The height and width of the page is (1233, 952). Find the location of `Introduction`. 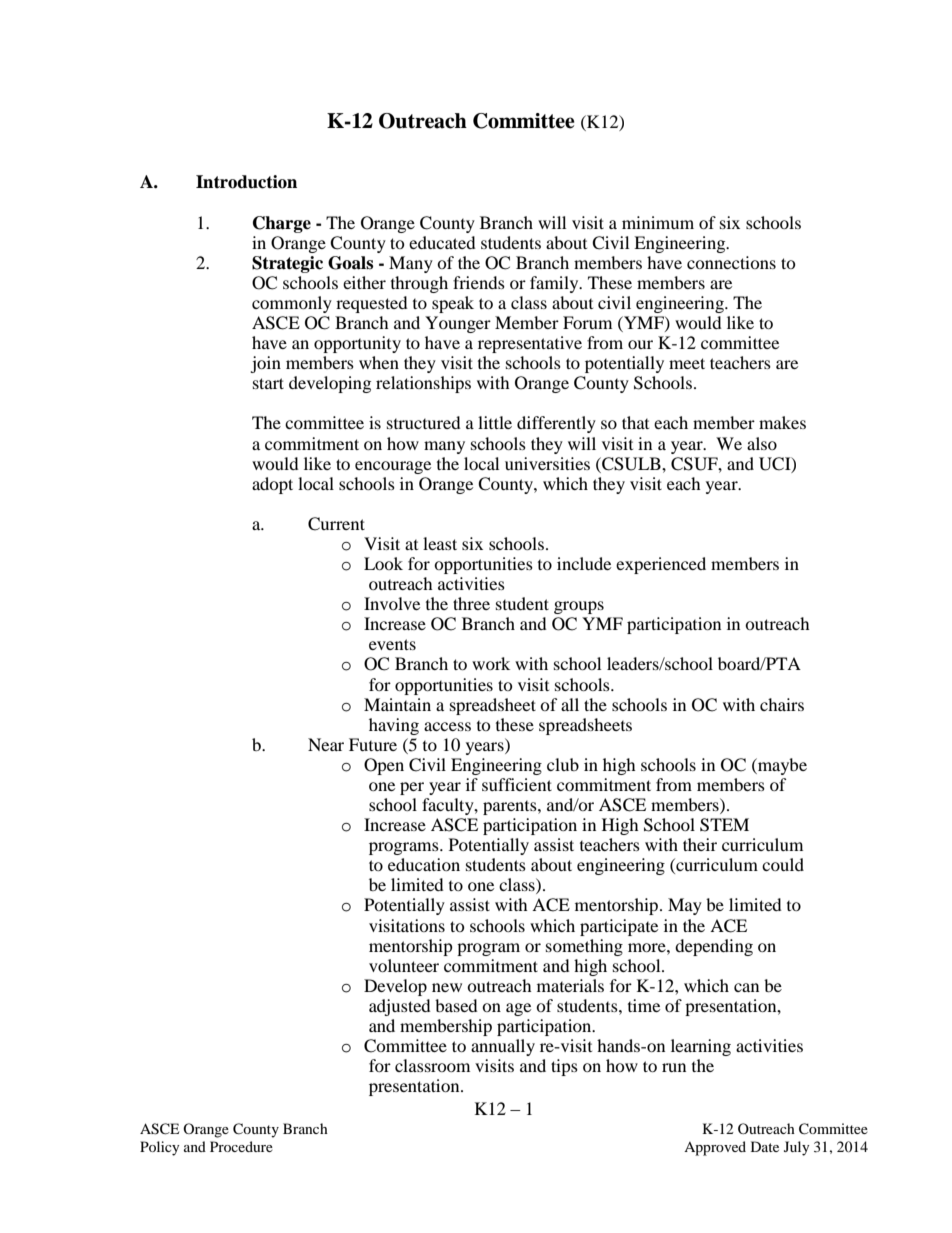

Introduction is located at coordinates (246, 182).
